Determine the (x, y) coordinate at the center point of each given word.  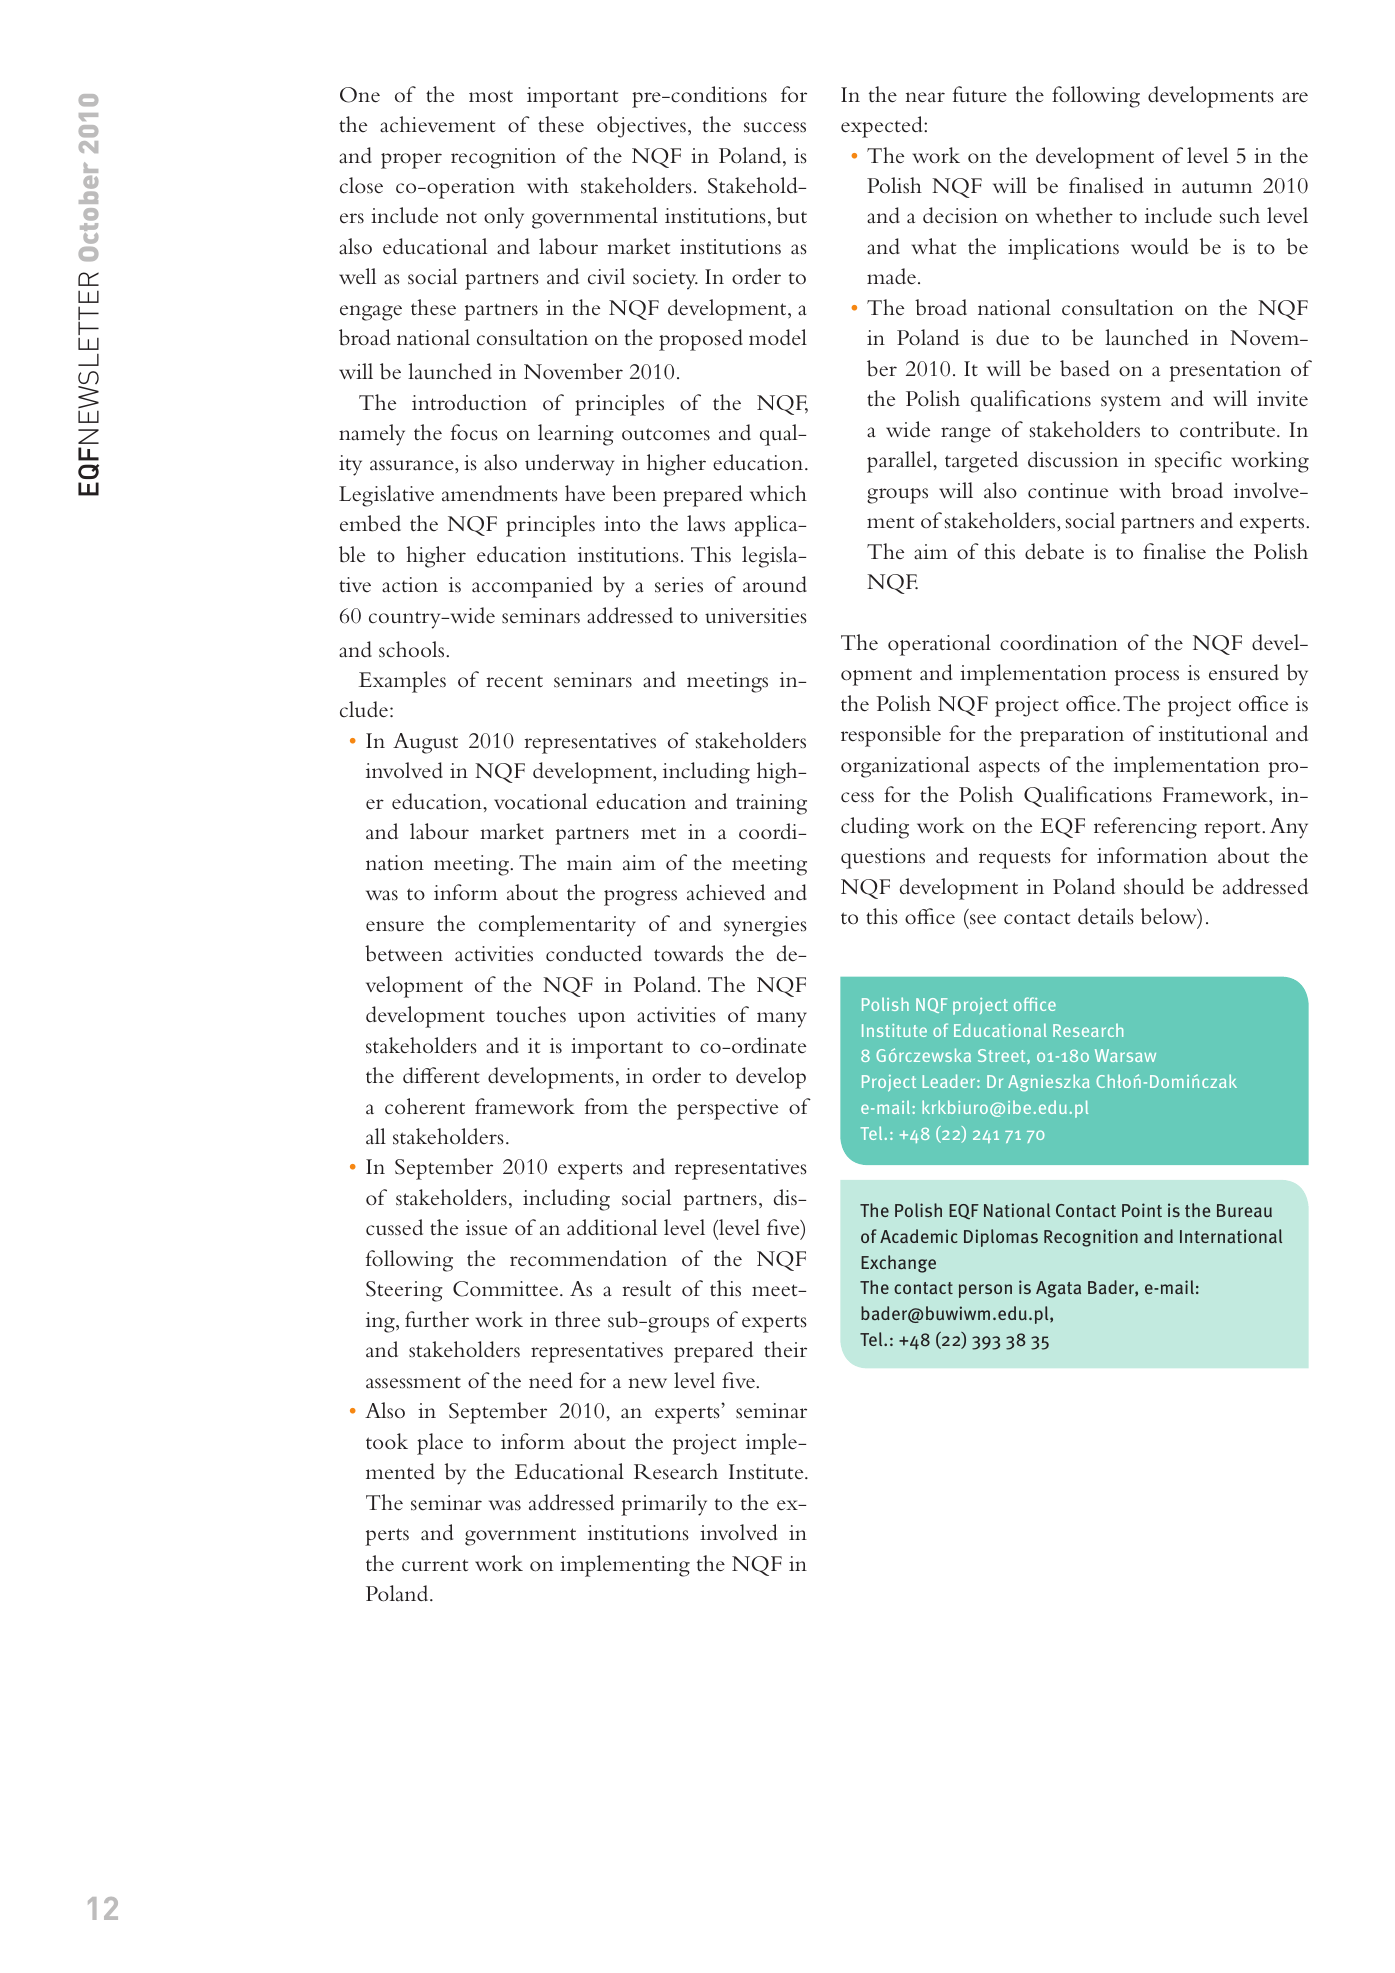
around (775, 584)
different (441, 1075)
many (782, 1020)
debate (1054, 551)
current (435, 1565)
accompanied (532, 587)
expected (883, 127)
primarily (664, 1505)
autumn (1217, 188)
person (985, 1291)
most (491, 96)
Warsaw (1125, 1055)
